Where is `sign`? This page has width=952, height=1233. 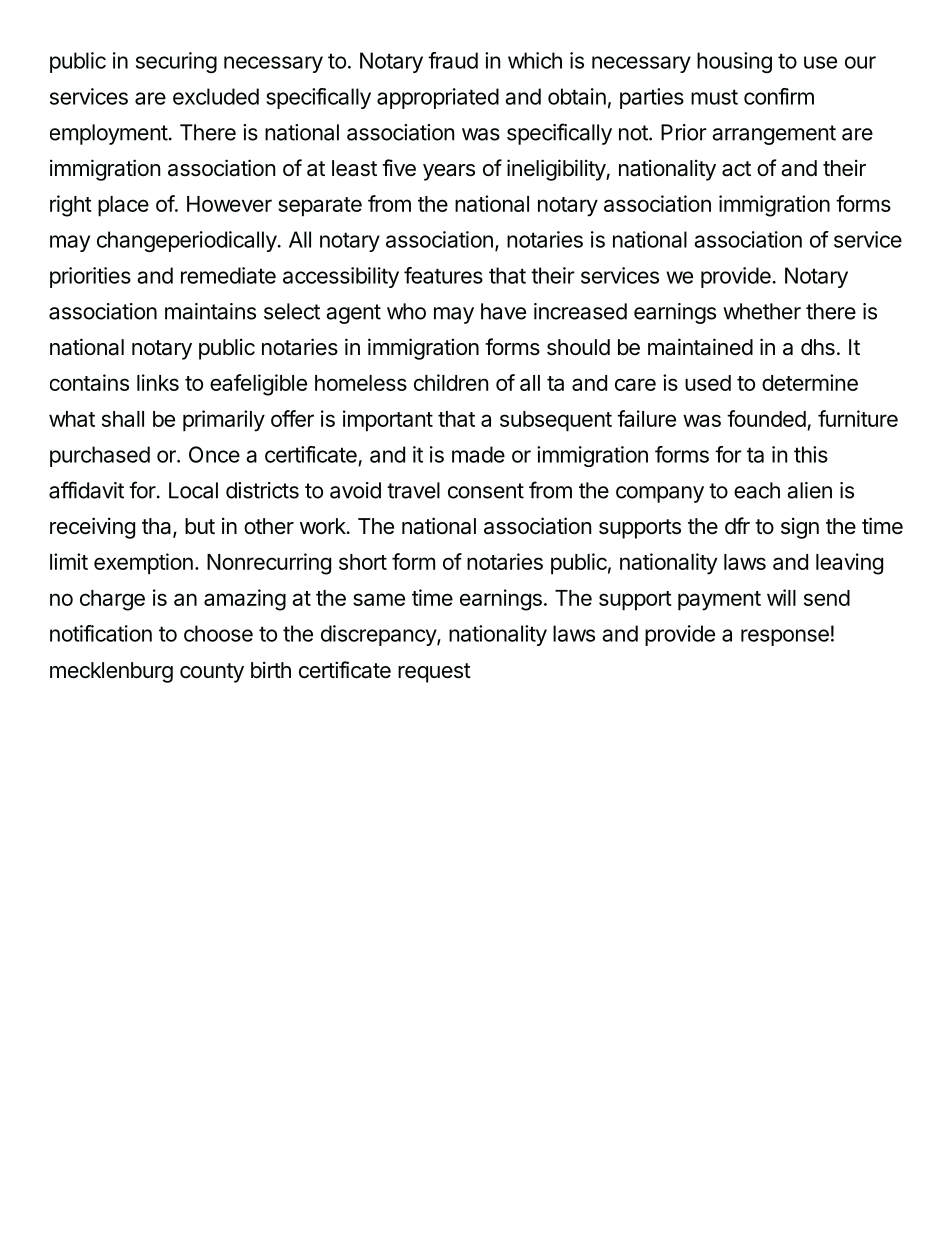 sign is located at coordinates (800, 528).
